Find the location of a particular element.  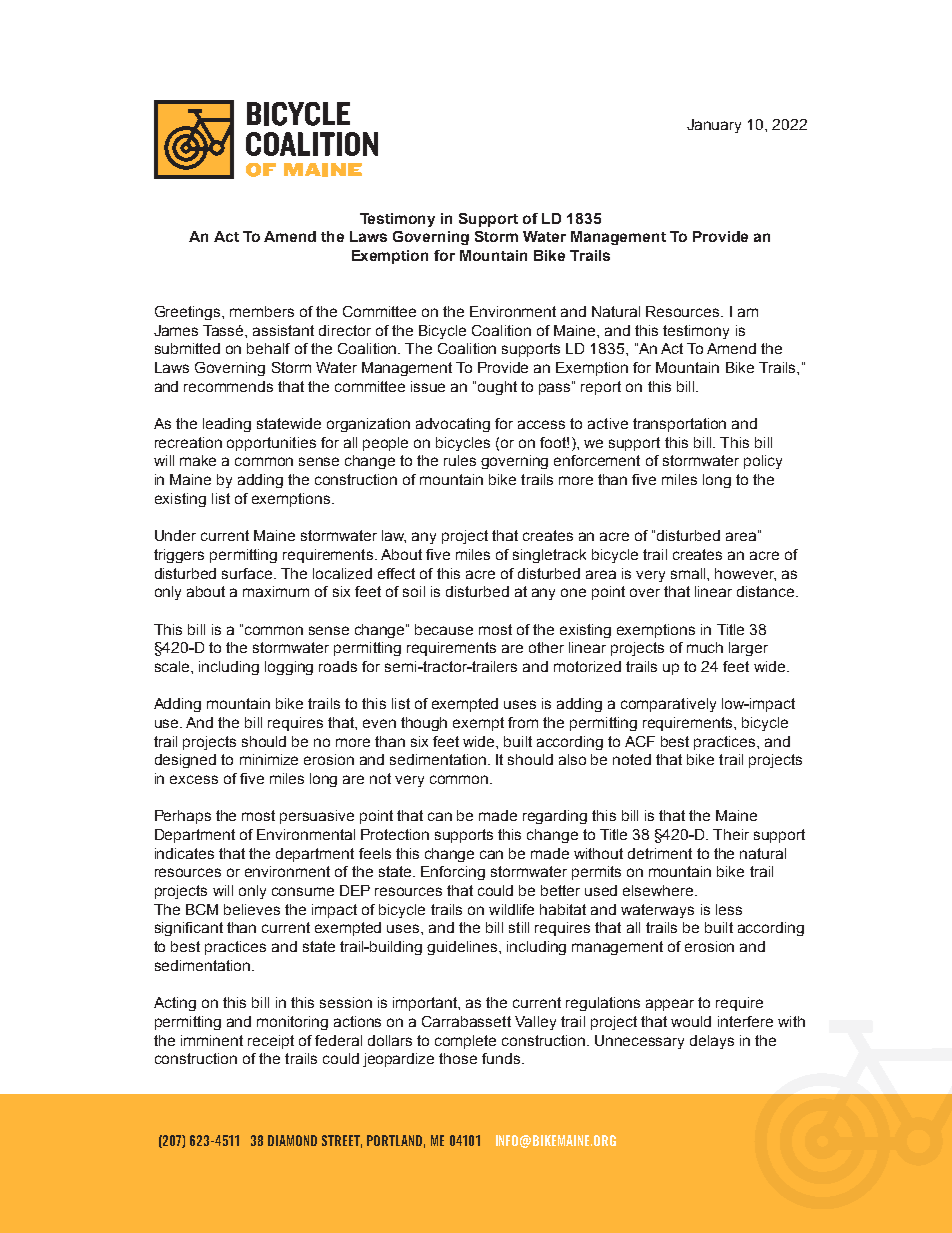

ought is located at coordinates (497, 388).
